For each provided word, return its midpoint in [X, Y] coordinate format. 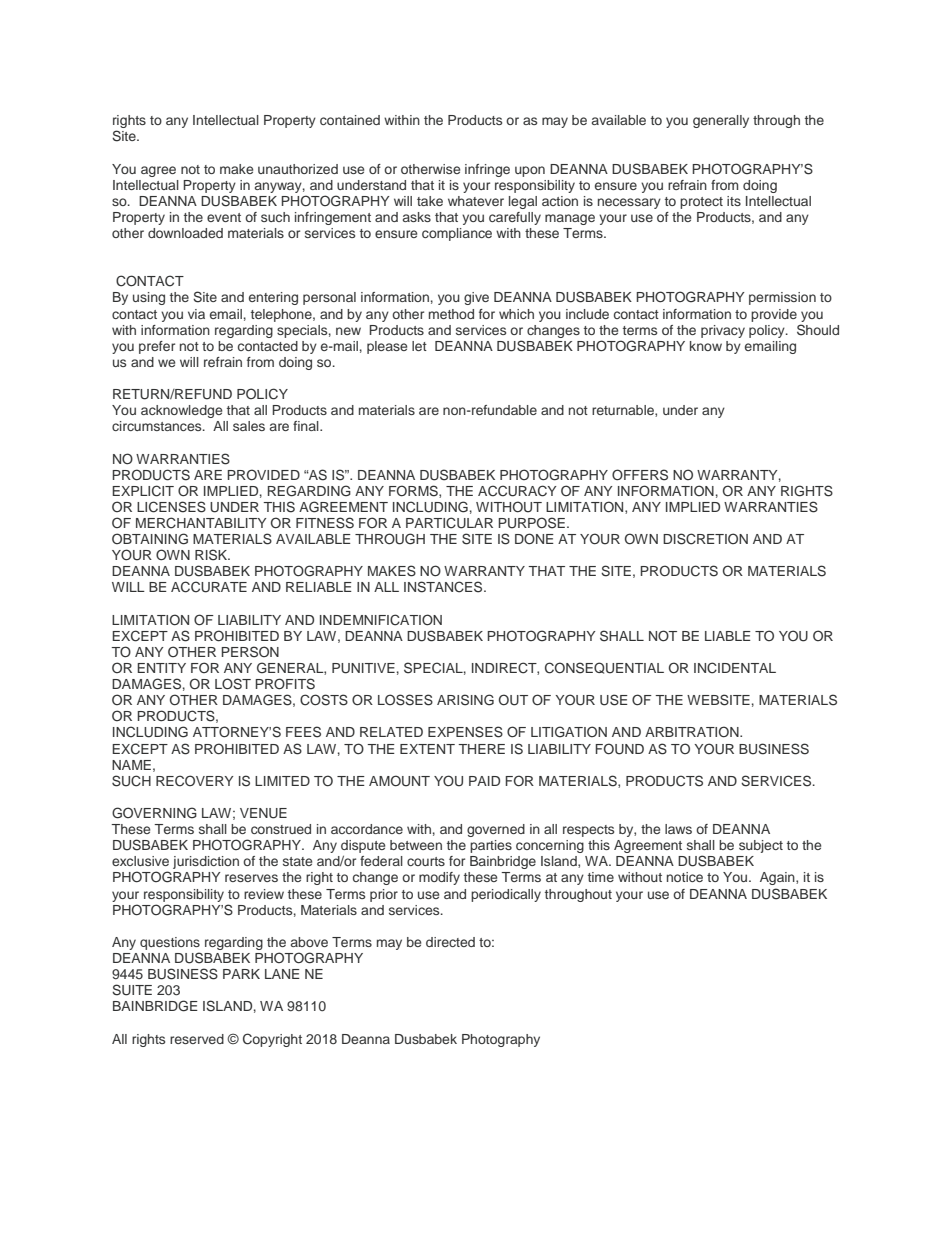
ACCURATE [209, 587]
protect [701, 203]
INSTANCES [444, 587]
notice [685, 877]
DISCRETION [705, 539]
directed [450, 942]
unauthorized [298, 169]
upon [530, 171]
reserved [197, 1039]
